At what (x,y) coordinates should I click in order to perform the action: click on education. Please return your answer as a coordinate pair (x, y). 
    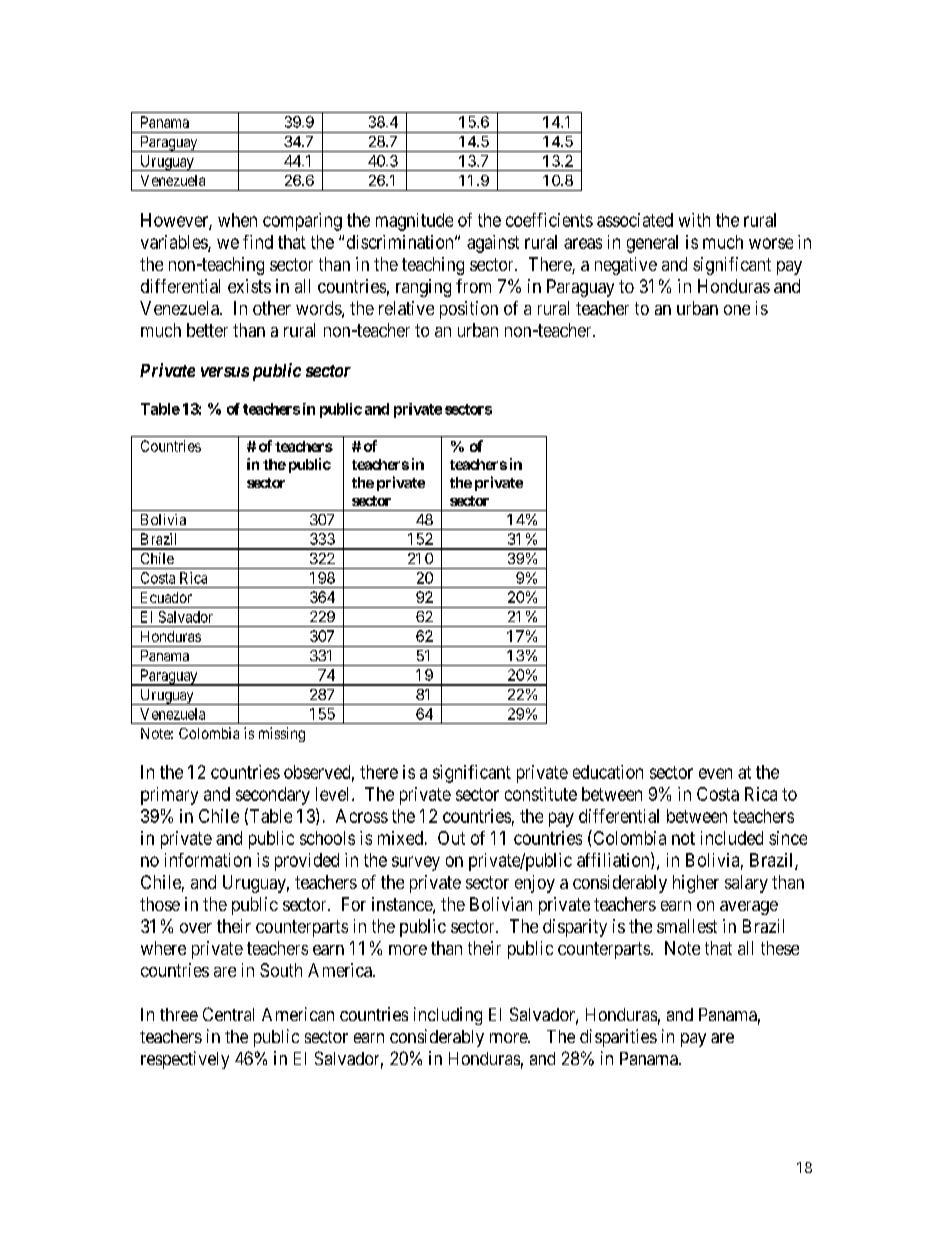
    Looking at the image, I should click on (608, 772).
